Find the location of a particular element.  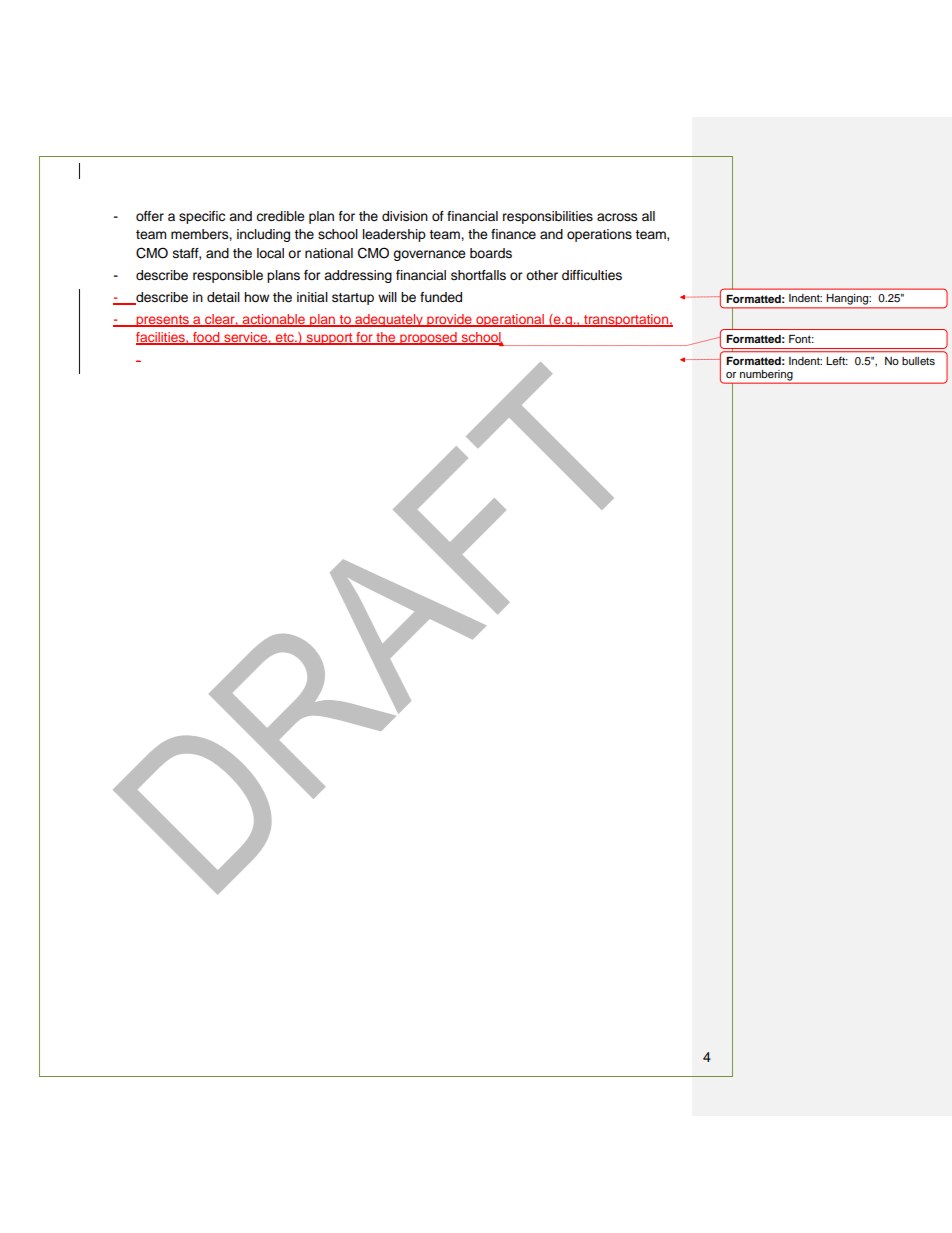

responsible is located at coordinates (228, 276).
